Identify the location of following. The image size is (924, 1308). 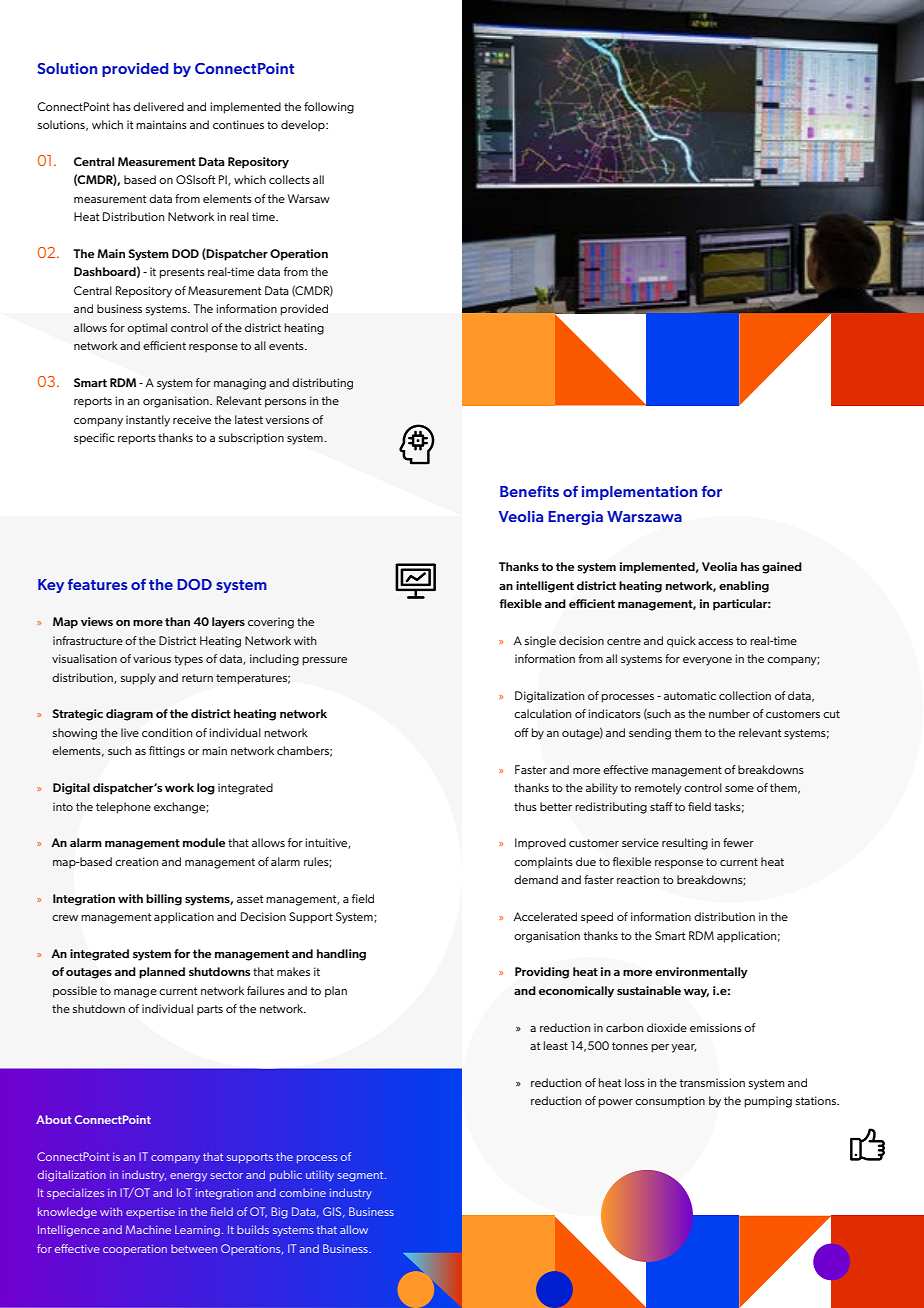
(329, 108).
